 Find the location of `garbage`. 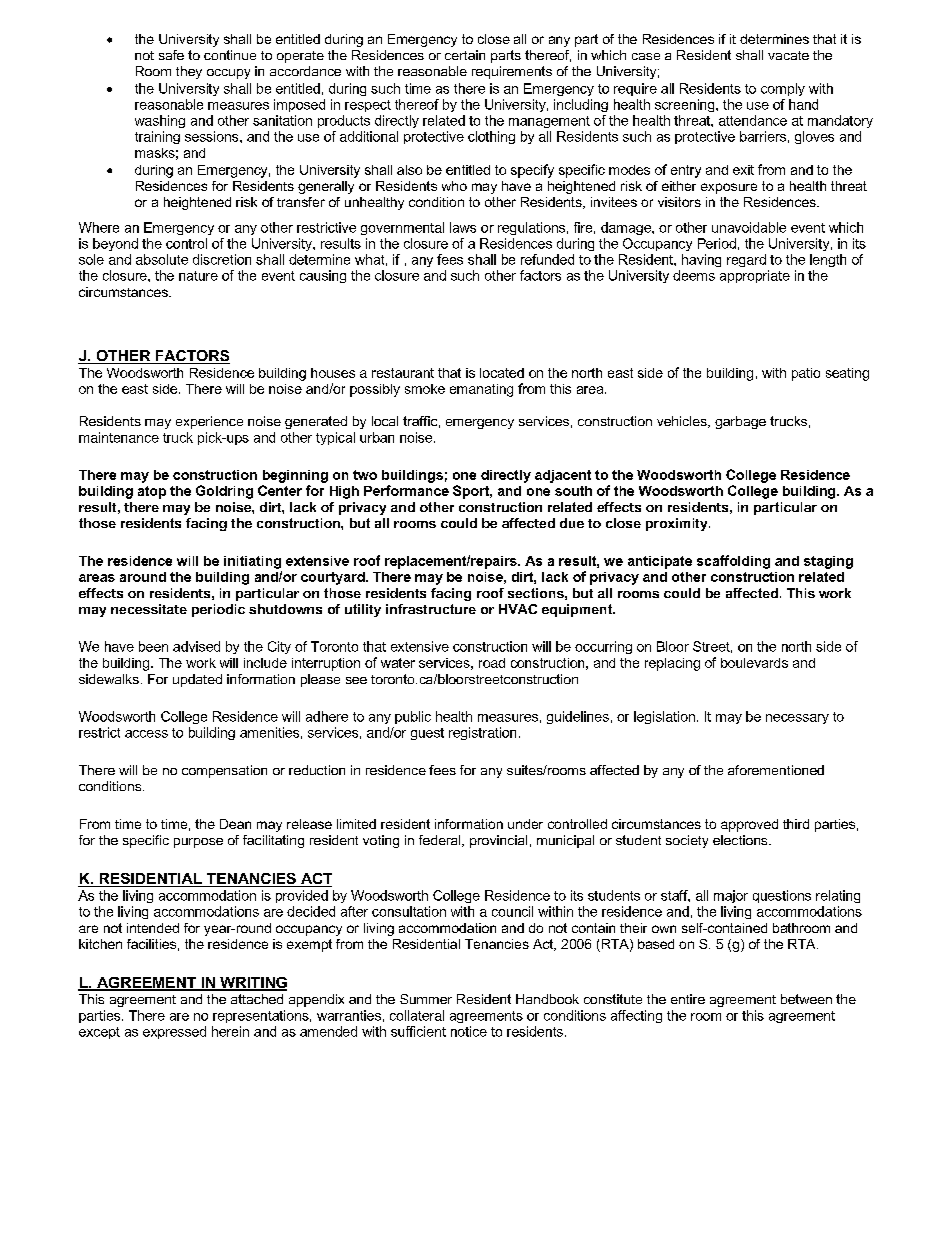

garbage is located at coordinates (740, 422).
